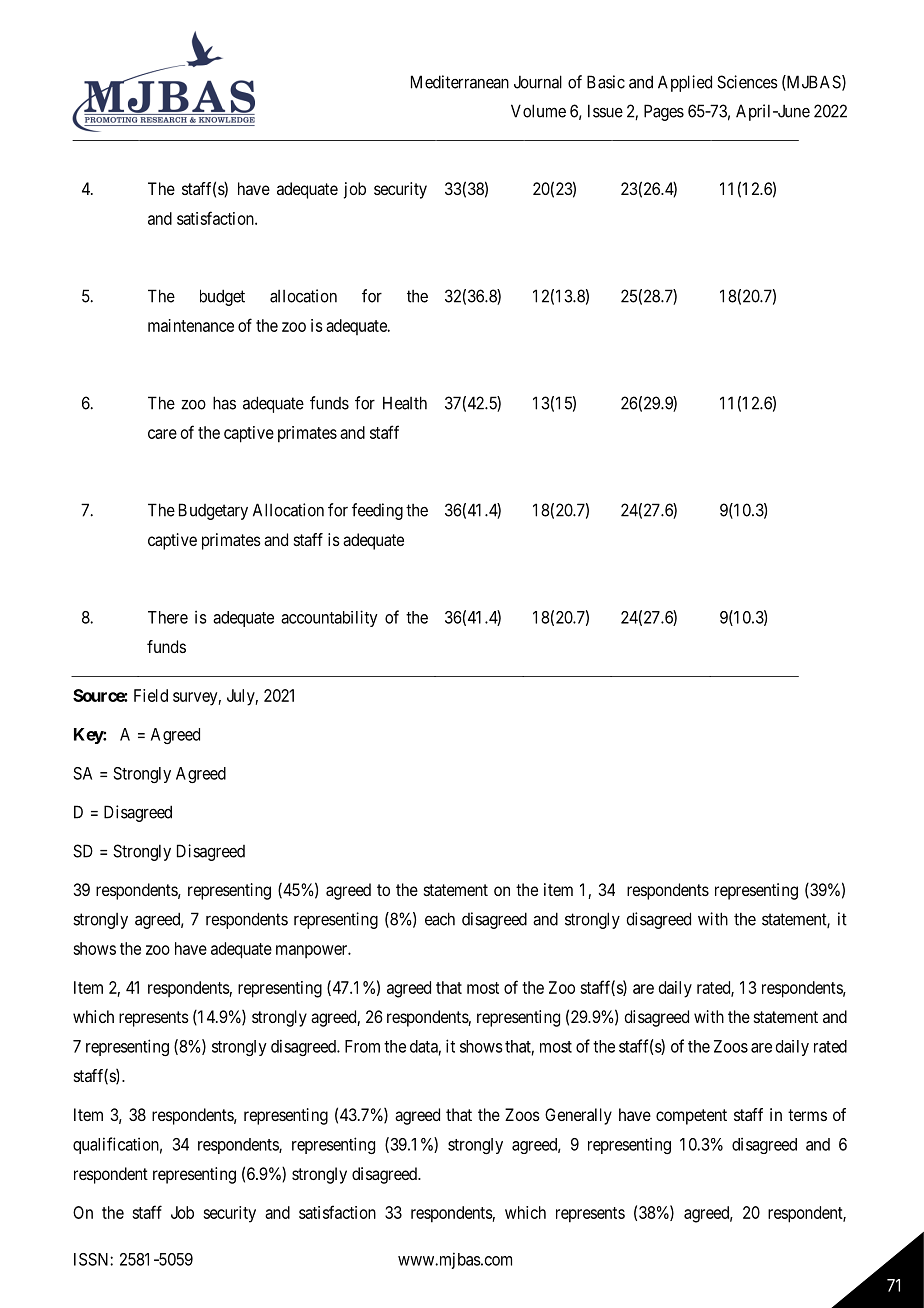  What do you see at coordinates (460, 82) in the screenshot?
I see `Mediterranean` at bounding box center [460, 82].
